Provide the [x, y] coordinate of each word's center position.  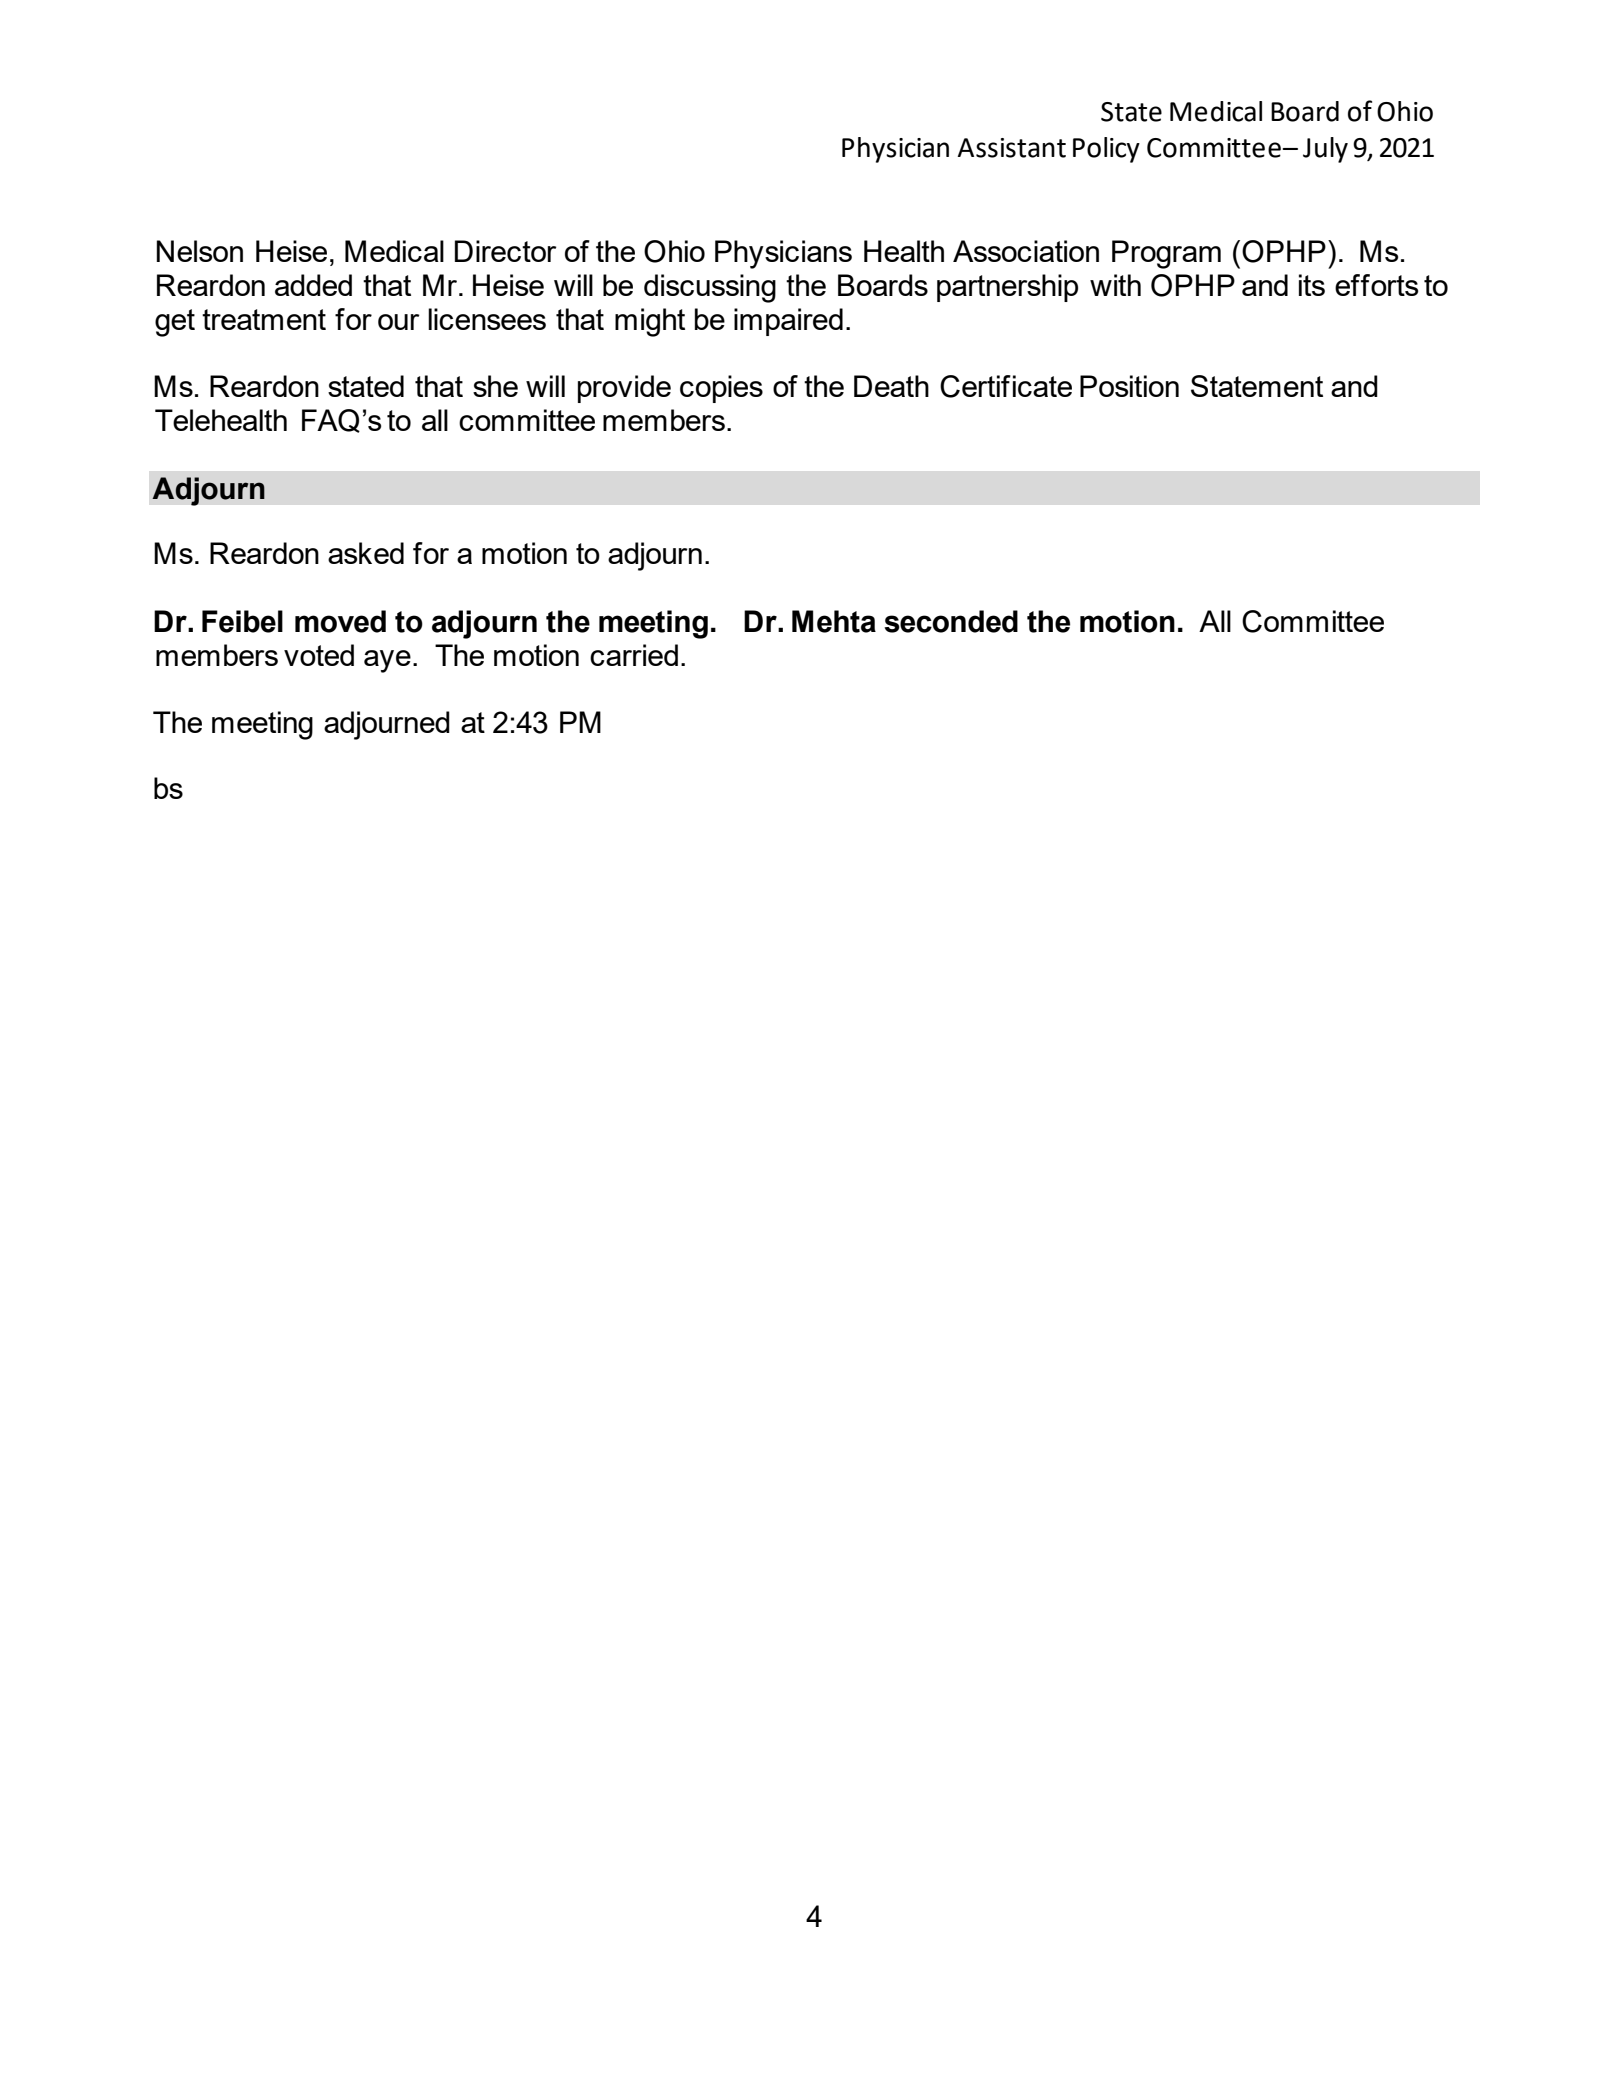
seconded [951, 621]
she [495, 386]
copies [721, 389]
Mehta [834, 621]
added [313, 285]
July [1325, 150]
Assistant [1011, 148]
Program [1166, 254]
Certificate [1006, 386]
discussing [710, 288]
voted [319, 655]
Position [1129, 386]
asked [366, 553]
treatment [264, 319]
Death [891, 386]
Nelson [199, 251]
